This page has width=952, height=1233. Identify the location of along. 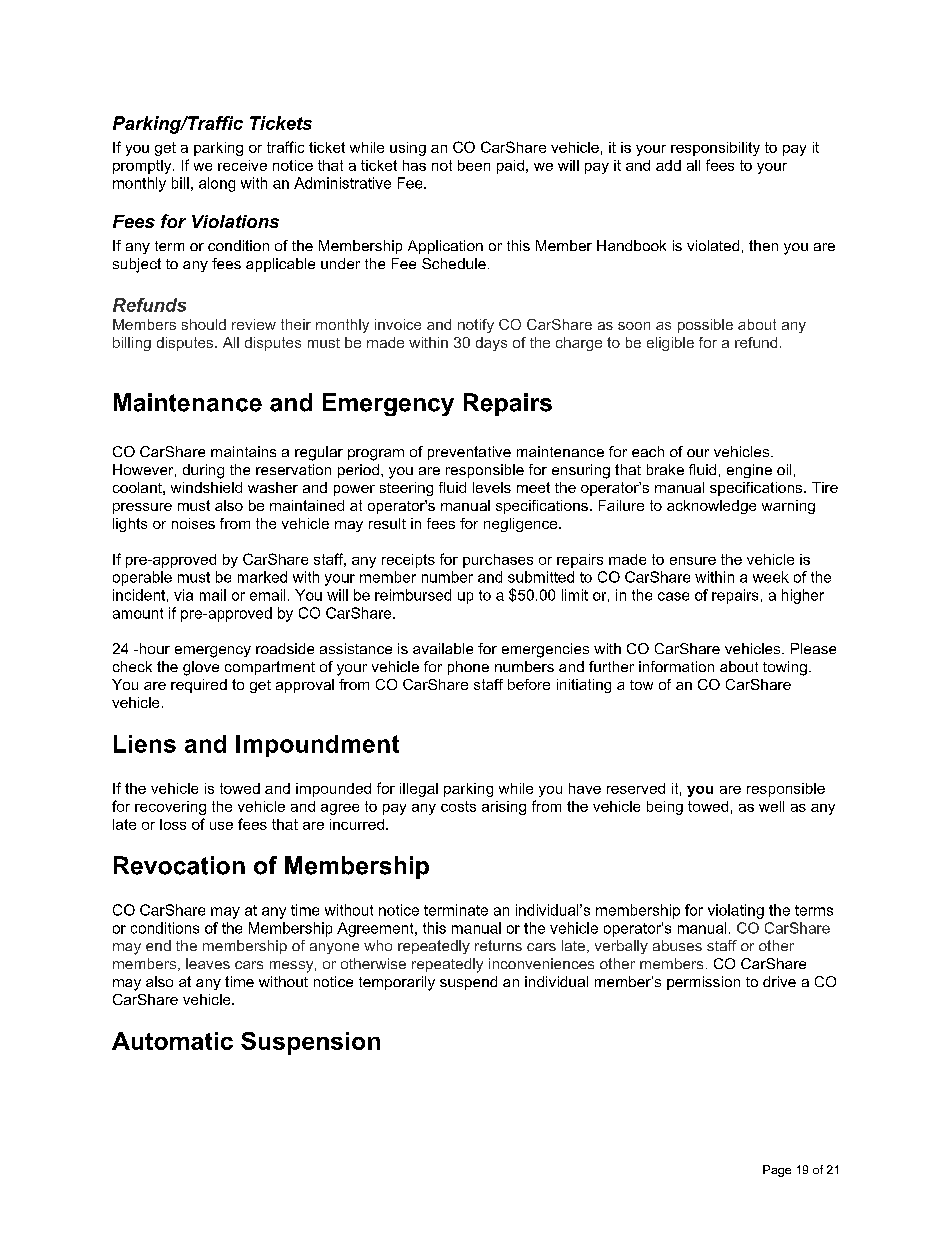
(217, 184).
